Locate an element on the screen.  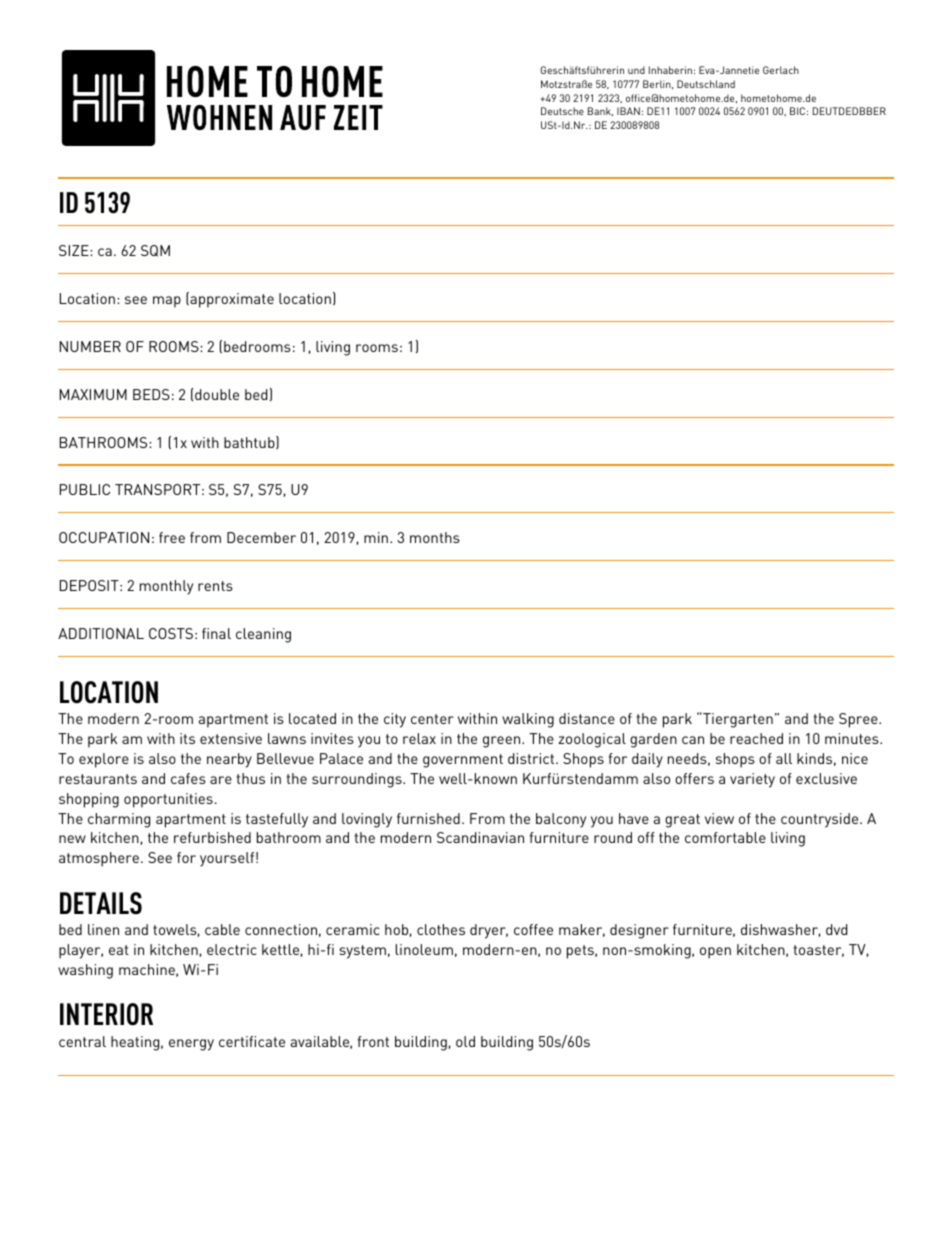
its is located at coordinates (187, 738).
